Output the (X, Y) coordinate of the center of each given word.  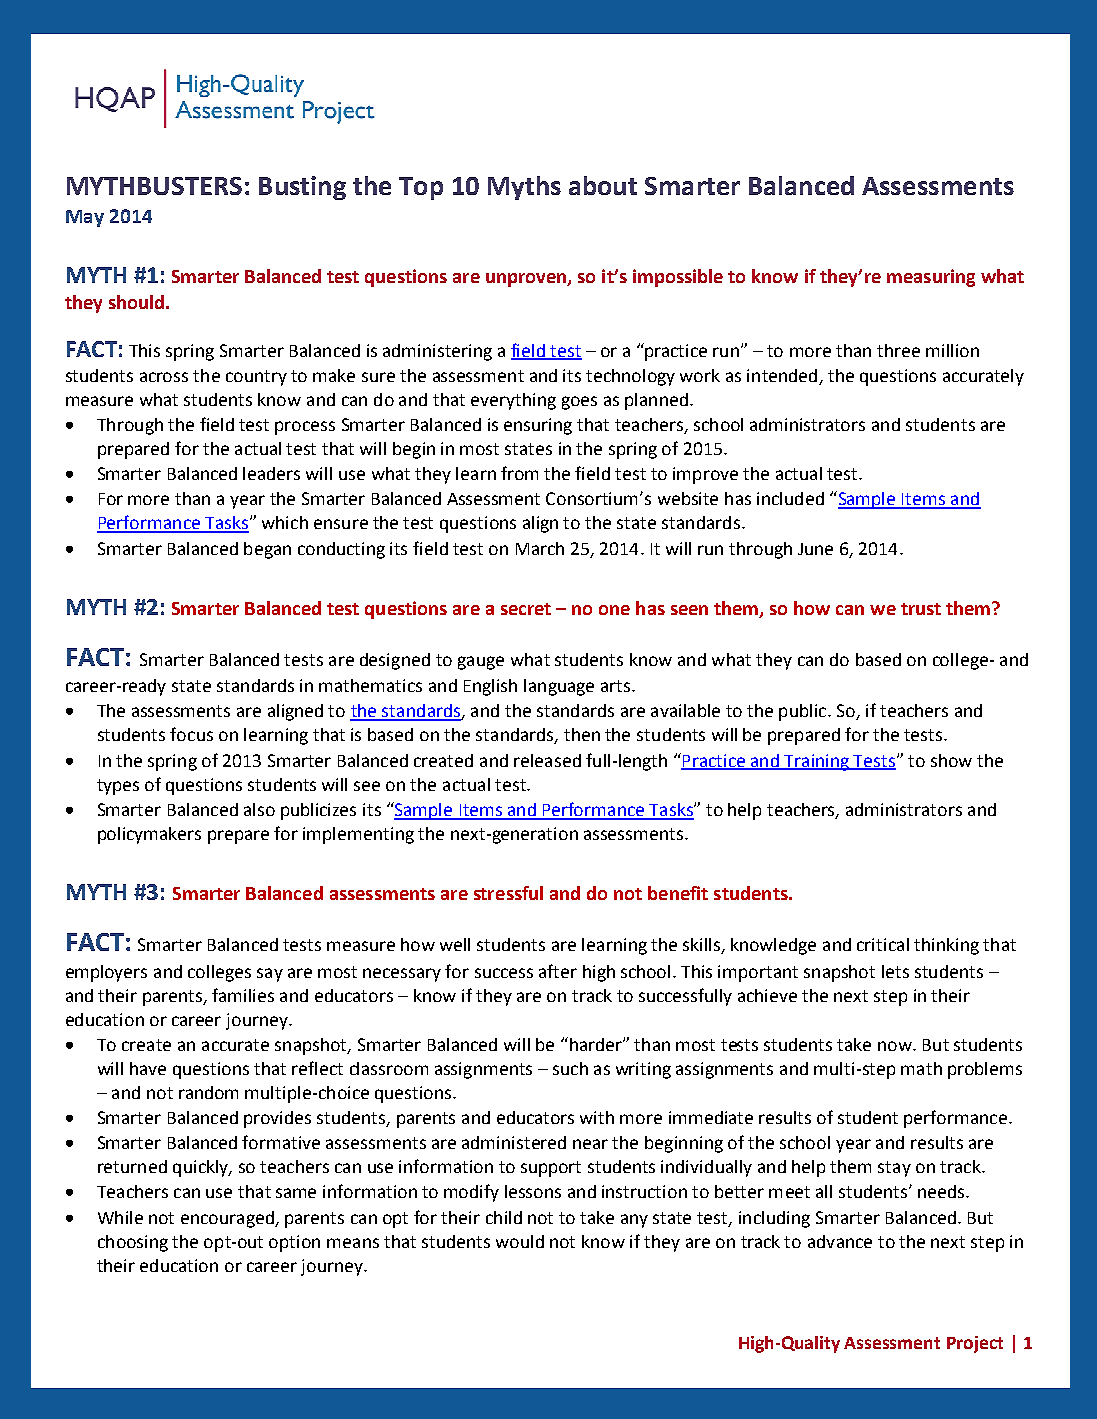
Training (816, 762)
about (603, 185)
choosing (133, 1243)
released (547, 760)
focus (191, 734)
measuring (931, 278)
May (85, 218)
